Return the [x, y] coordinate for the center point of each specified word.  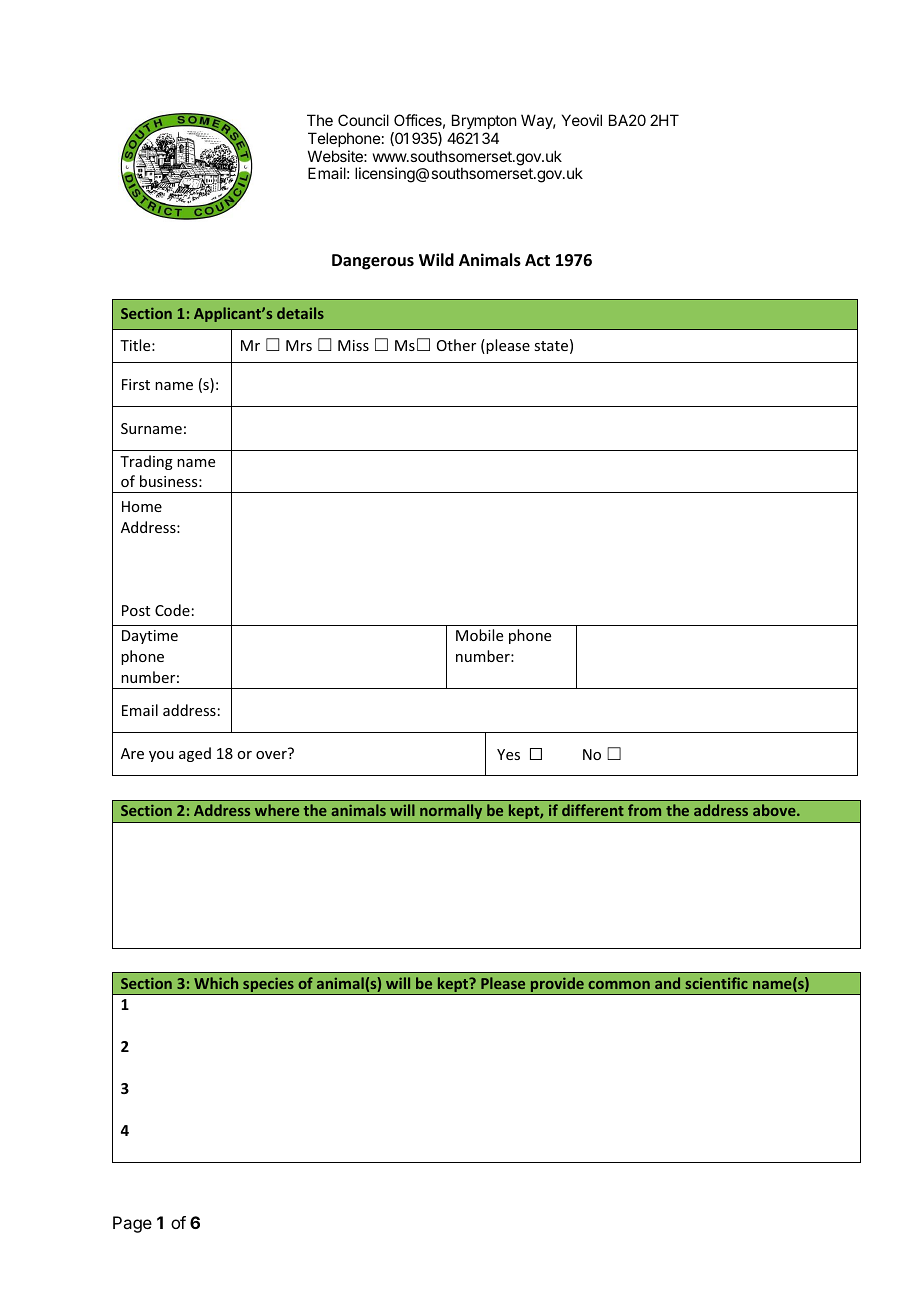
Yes [508, 754]
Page [132, 1224]
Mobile [479, 635]
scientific [716, 983]
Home [142, 506]
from [644, 810]
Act [537, 260]
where [277, 810]
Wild [436, 259]
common [619, 985]
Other [456, 345]
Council [363, 120]
